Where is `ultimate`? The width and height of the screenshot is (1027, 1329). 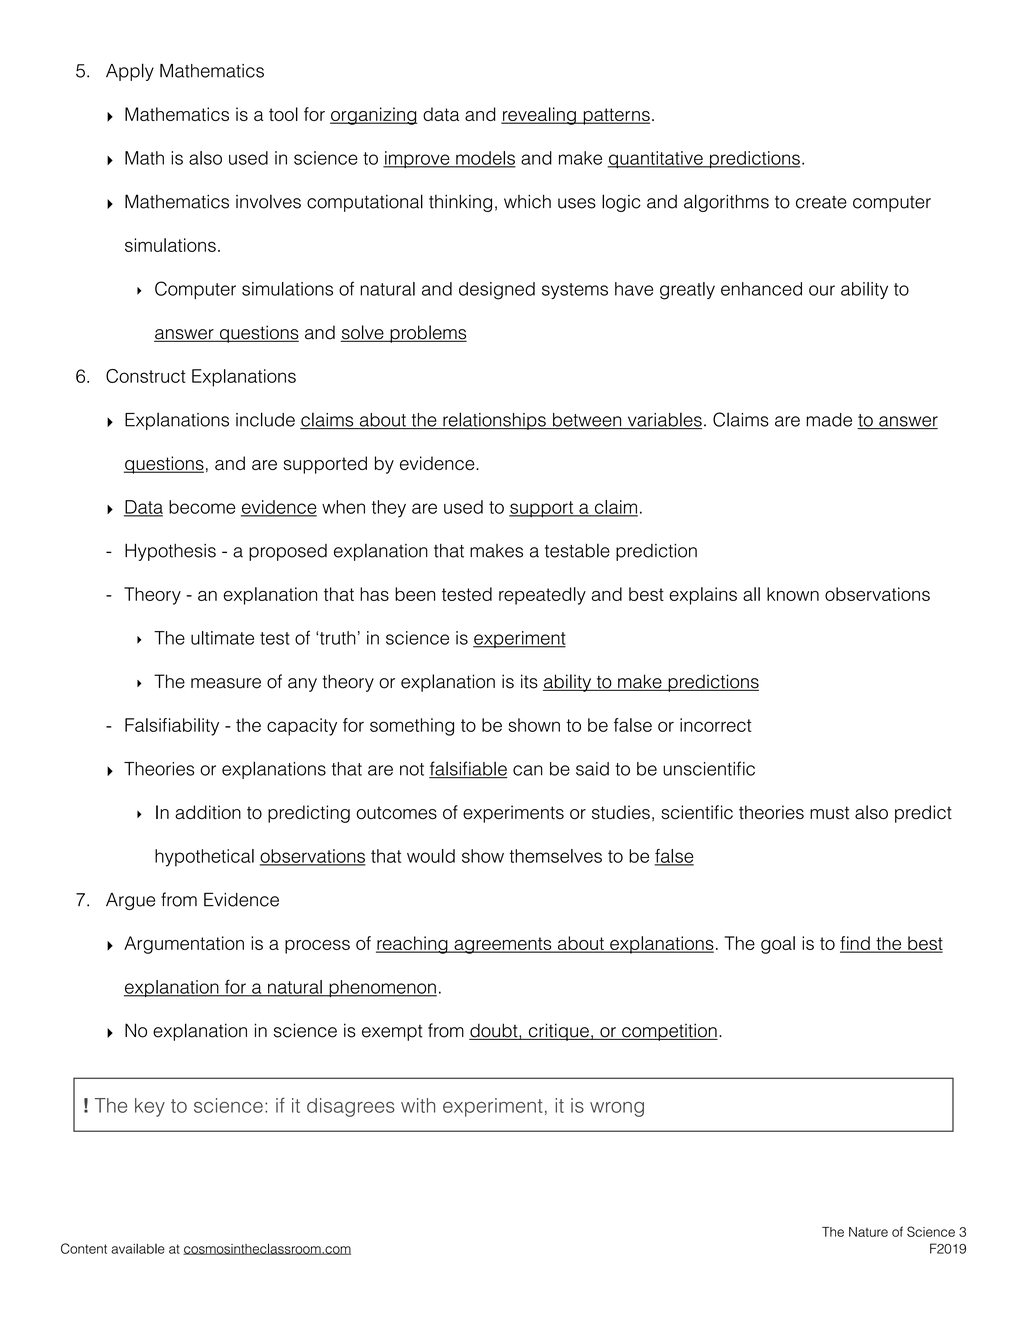
ultimate is located at coordinates (222, 638).
